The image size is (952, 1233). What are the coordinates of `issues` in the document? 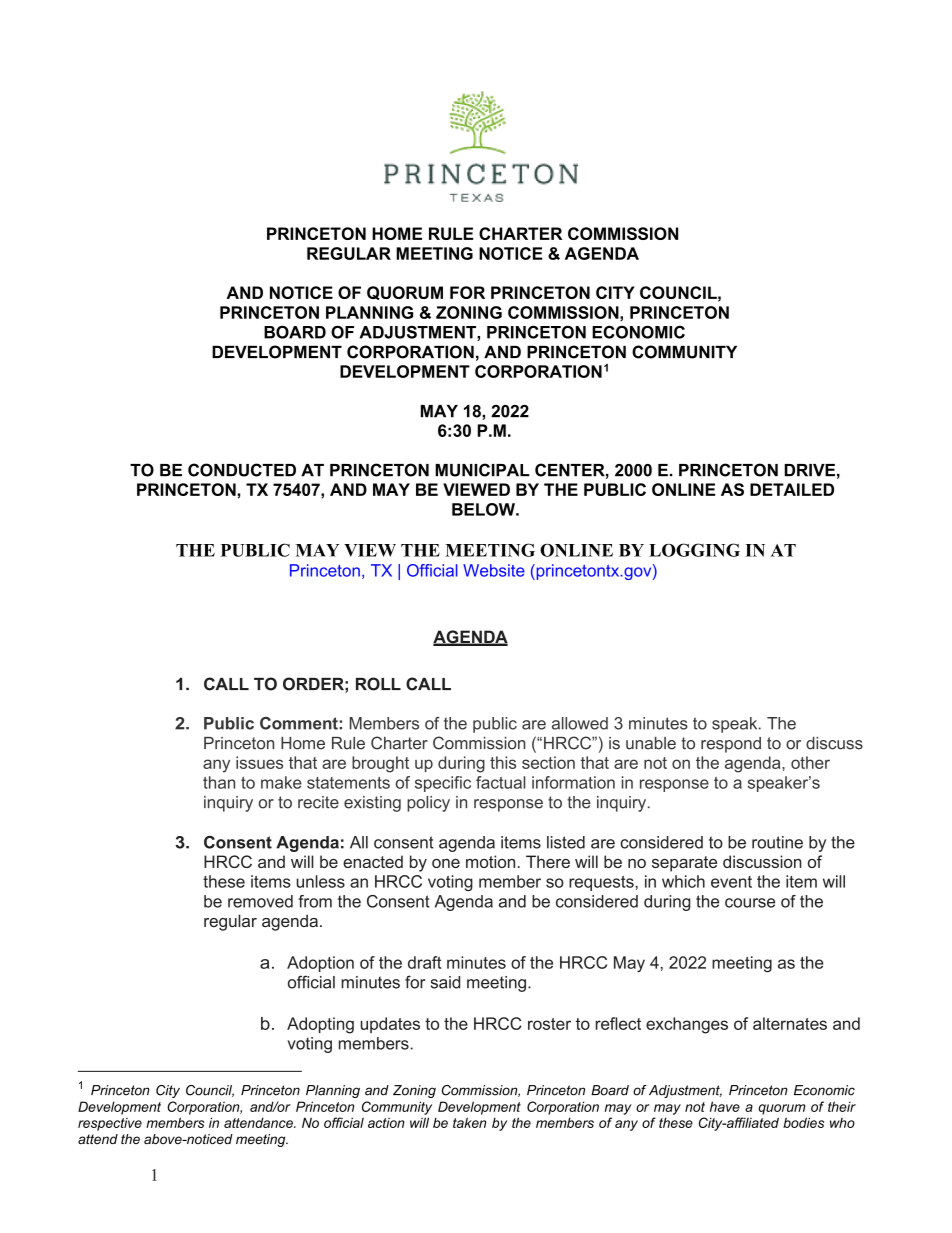 It's located at (259, 762).
